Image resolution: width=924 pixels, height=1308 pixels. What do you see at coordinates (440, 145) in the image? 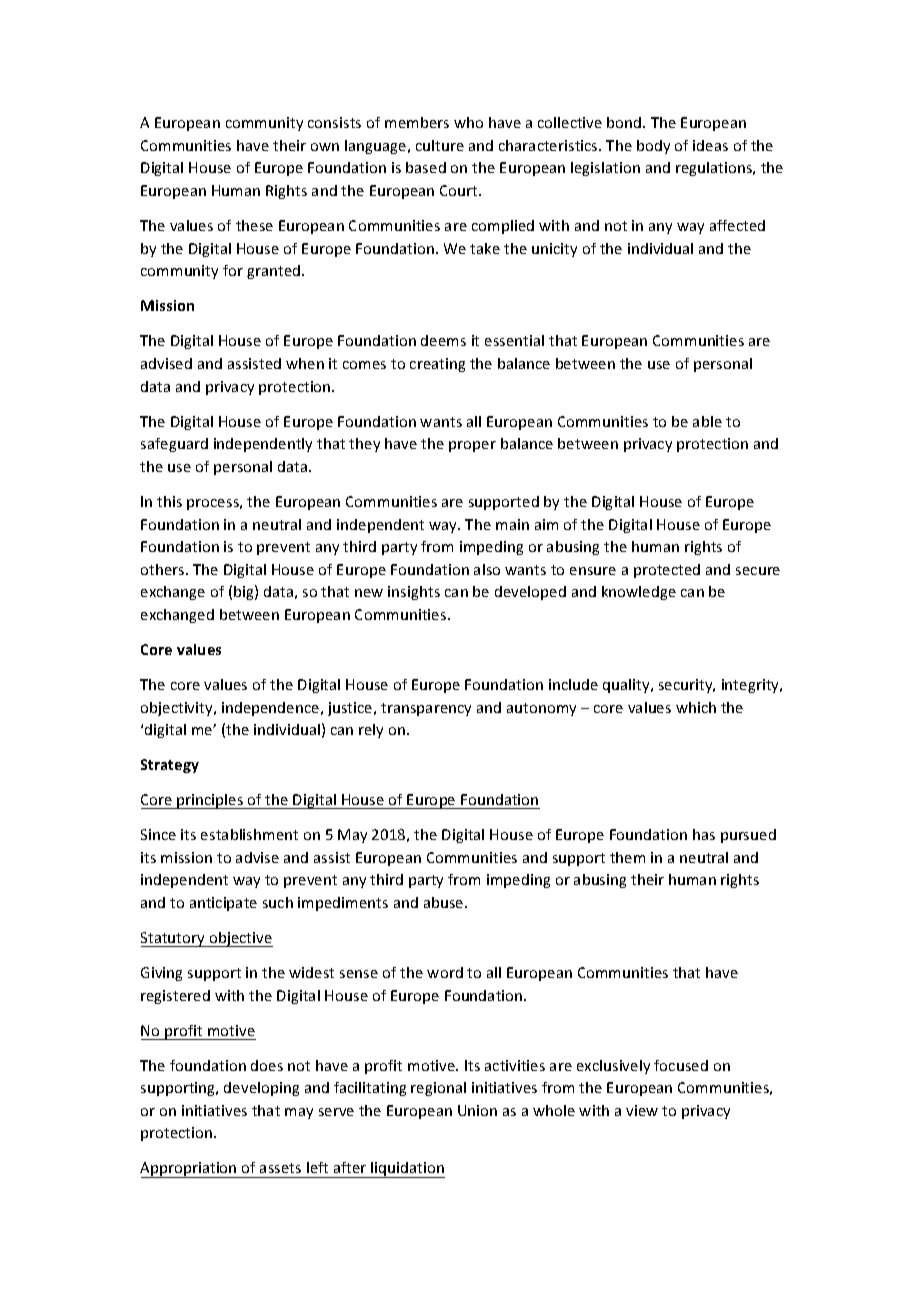
I see `culture` at bounding box center [440, 145].
